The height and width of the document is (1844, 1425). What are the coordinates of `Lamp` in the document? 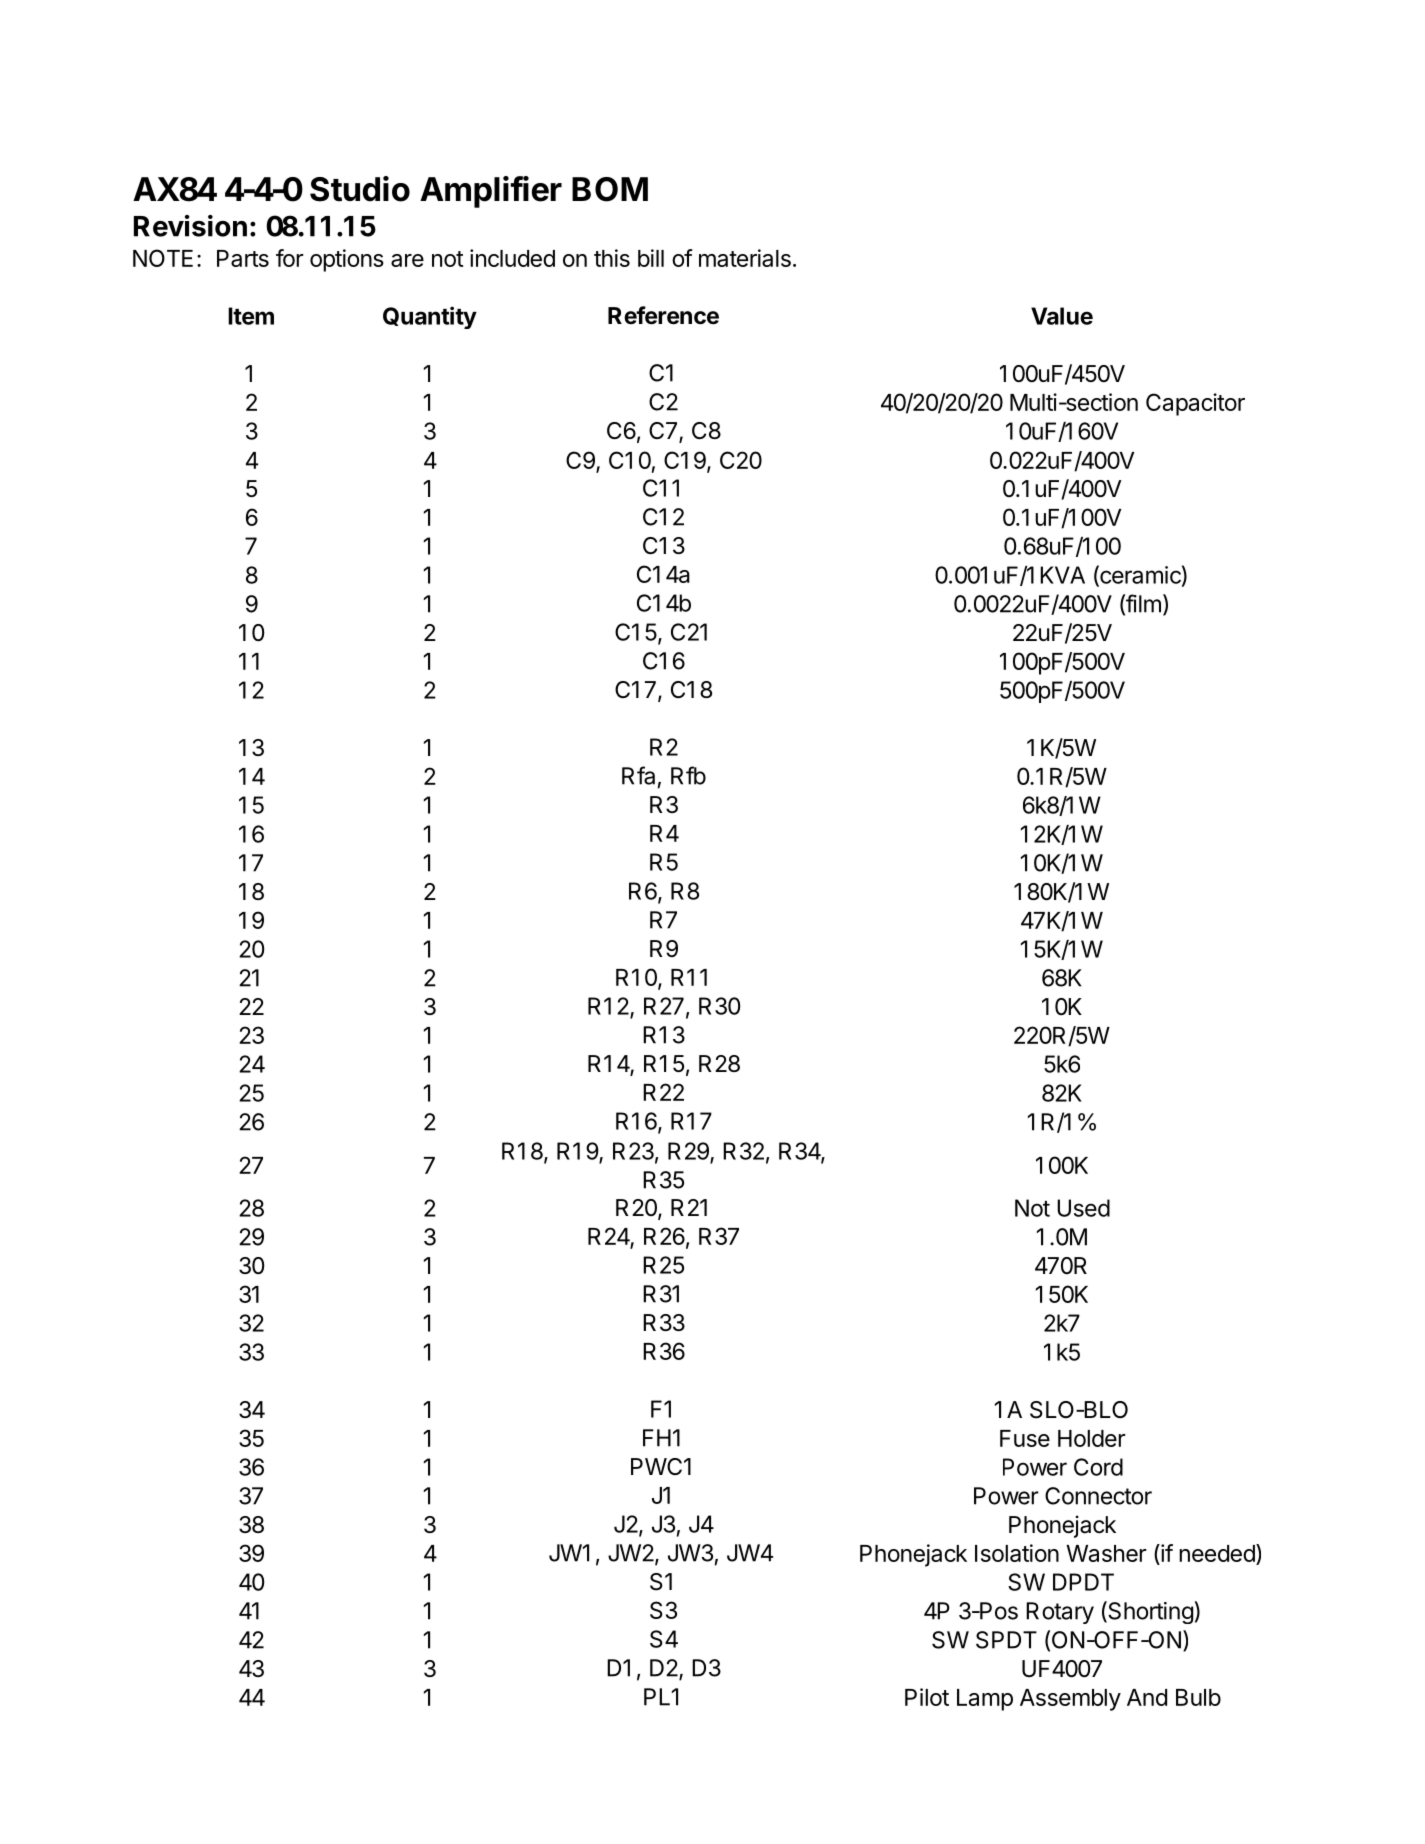 It's located at (985, 1700).
